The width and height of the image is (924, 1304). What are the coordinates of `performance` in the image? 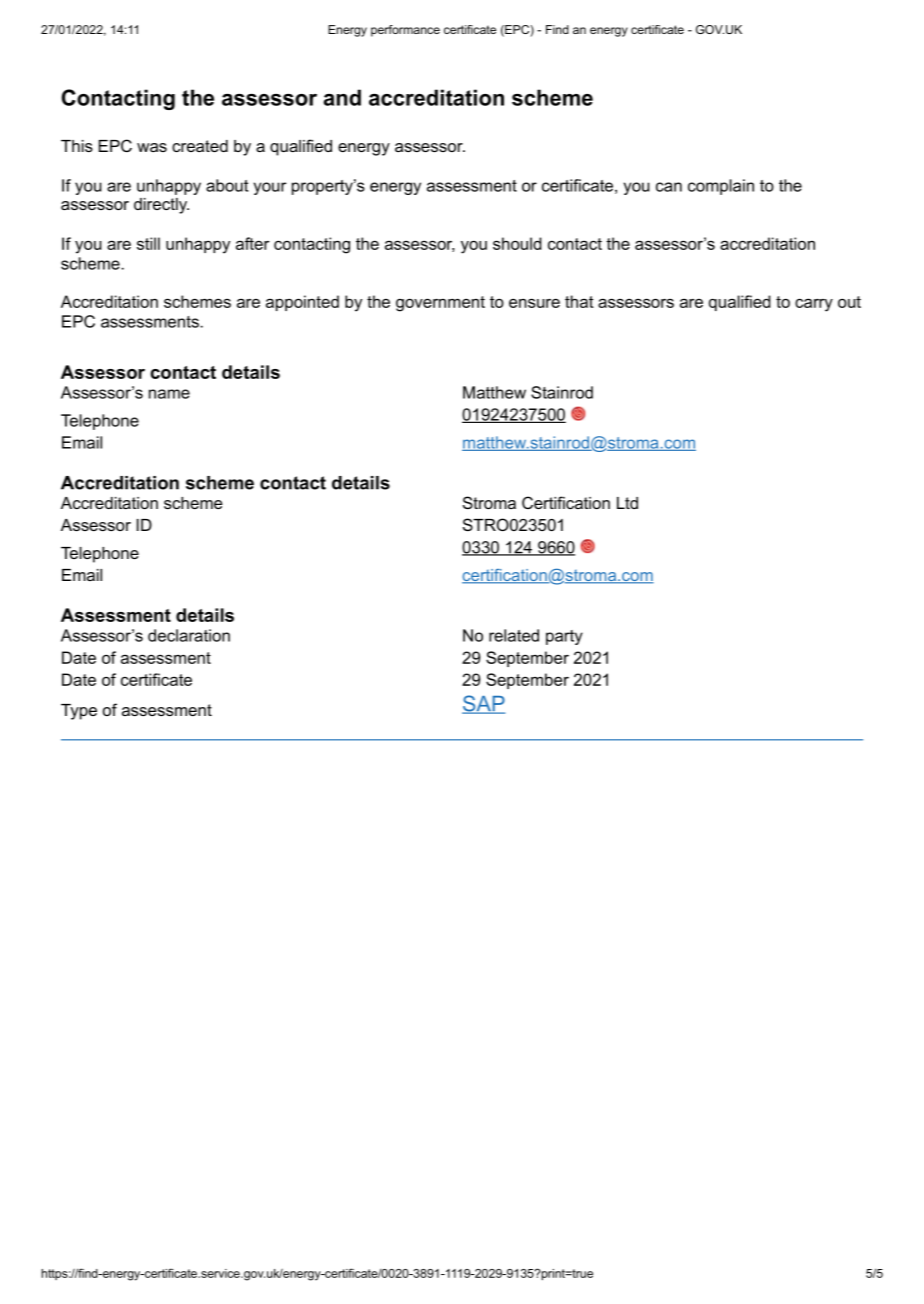 It's located at (405, 31).
